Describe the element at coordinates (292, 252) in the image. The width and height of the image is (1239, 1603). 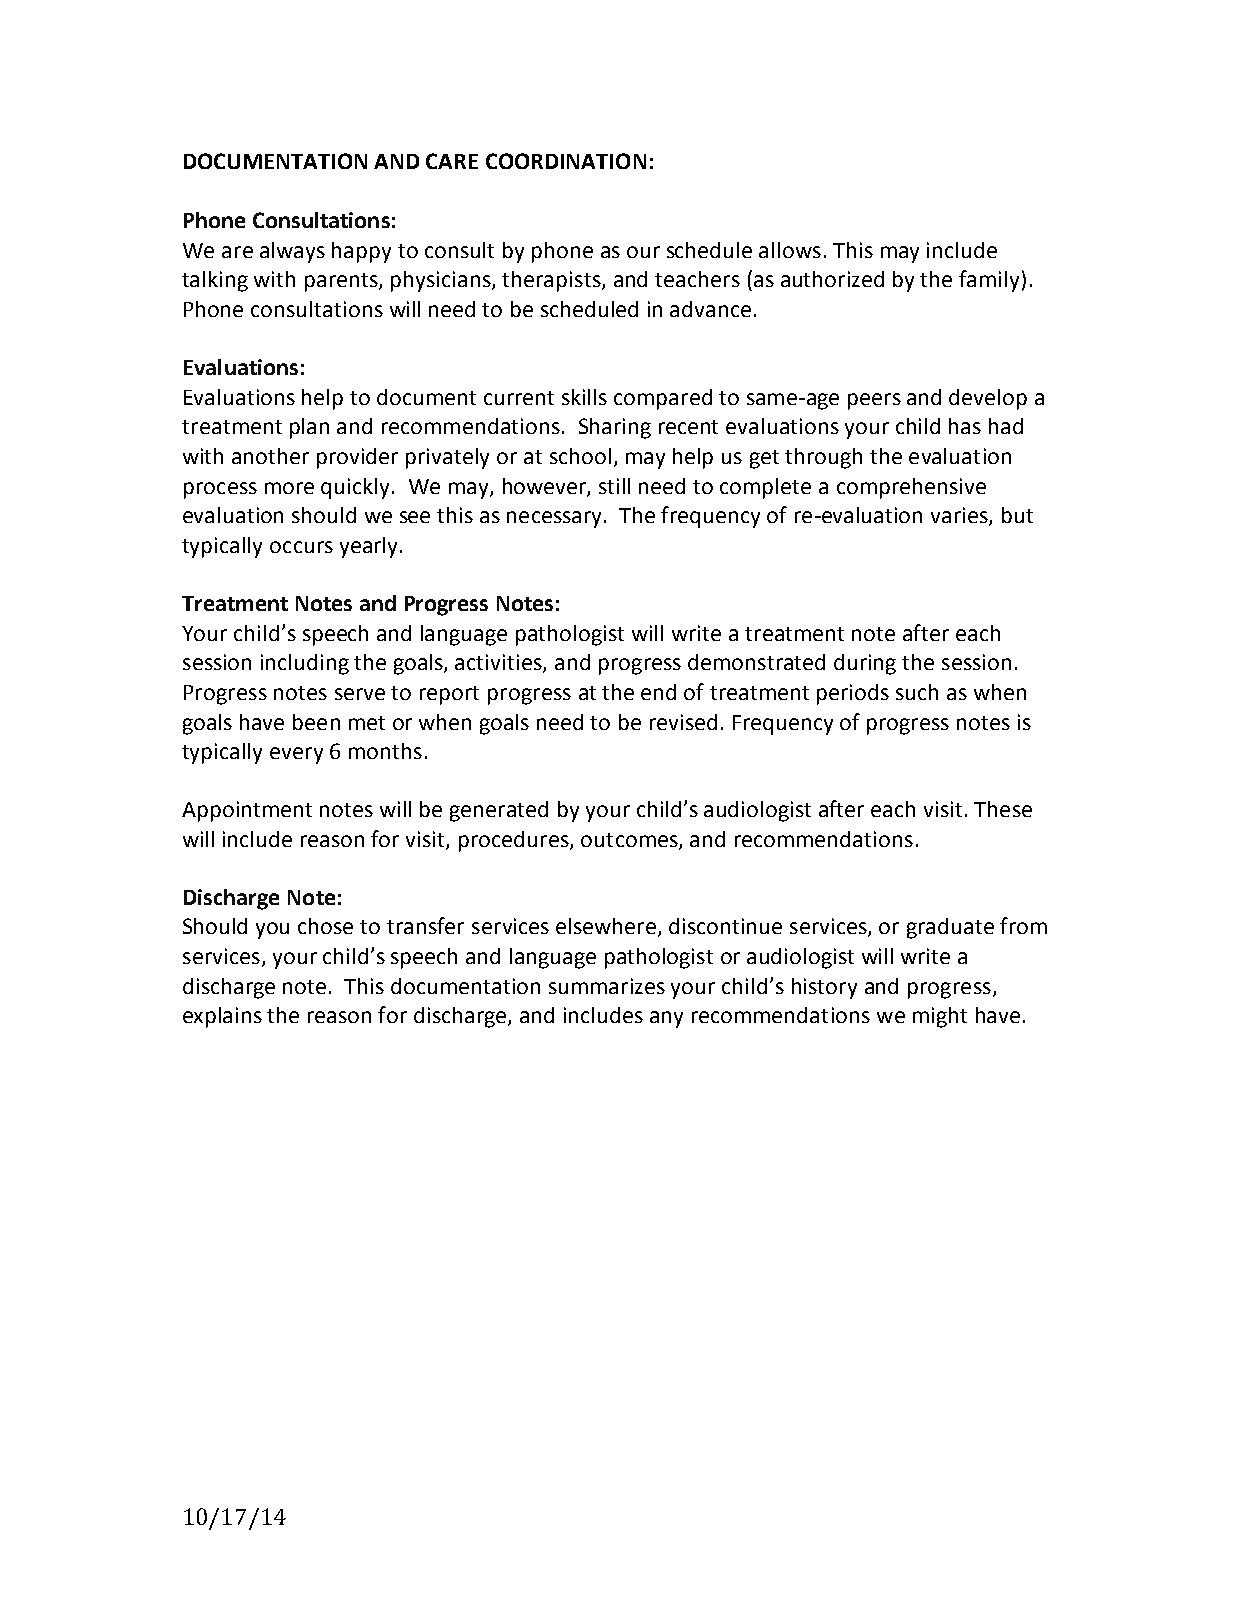
I see `always` at that location.
